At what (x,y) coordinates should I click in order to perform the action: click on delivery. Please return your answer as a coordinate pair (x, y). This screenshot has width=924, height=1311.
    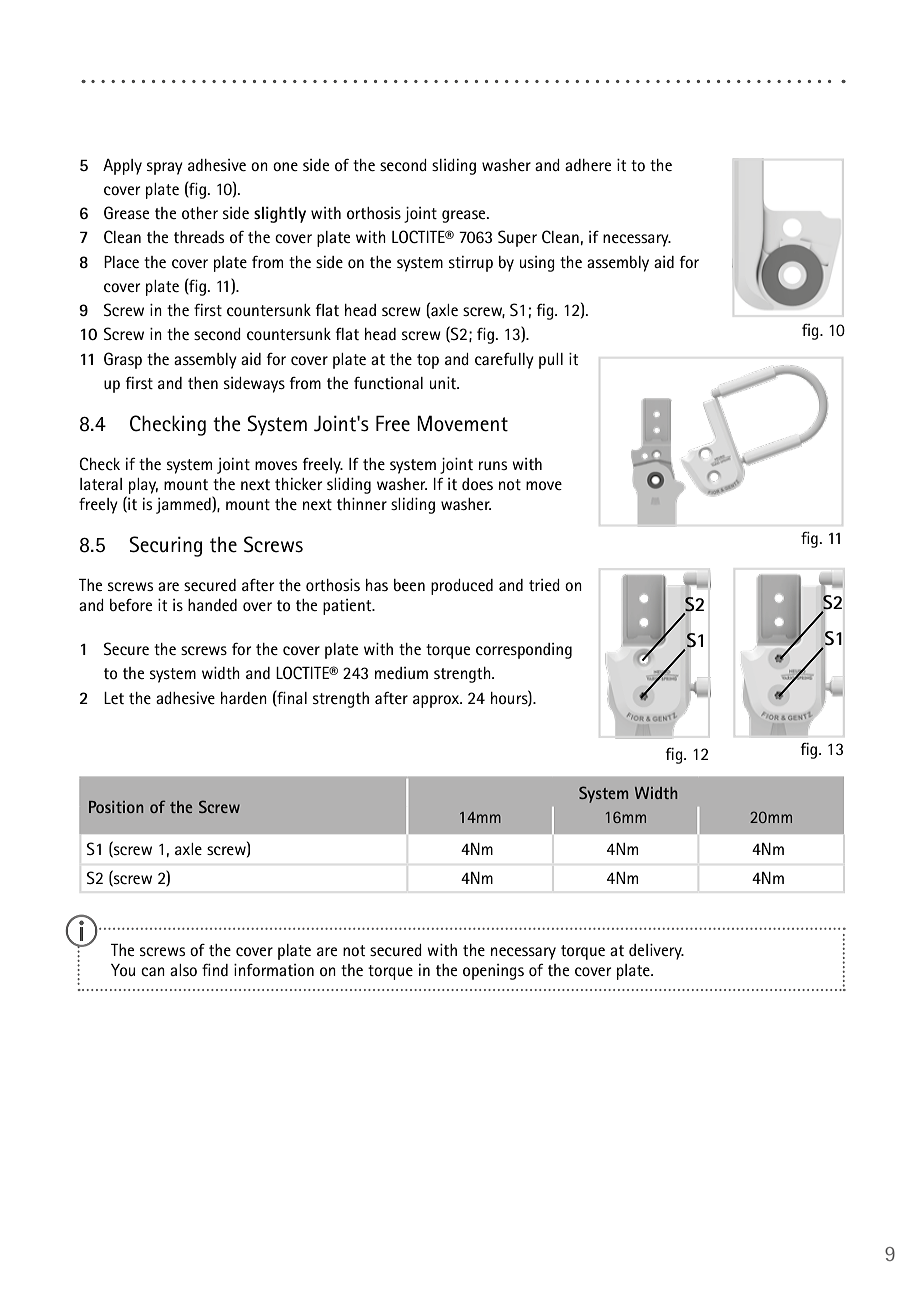
    Looking at the image, I should click on (656, 952).
